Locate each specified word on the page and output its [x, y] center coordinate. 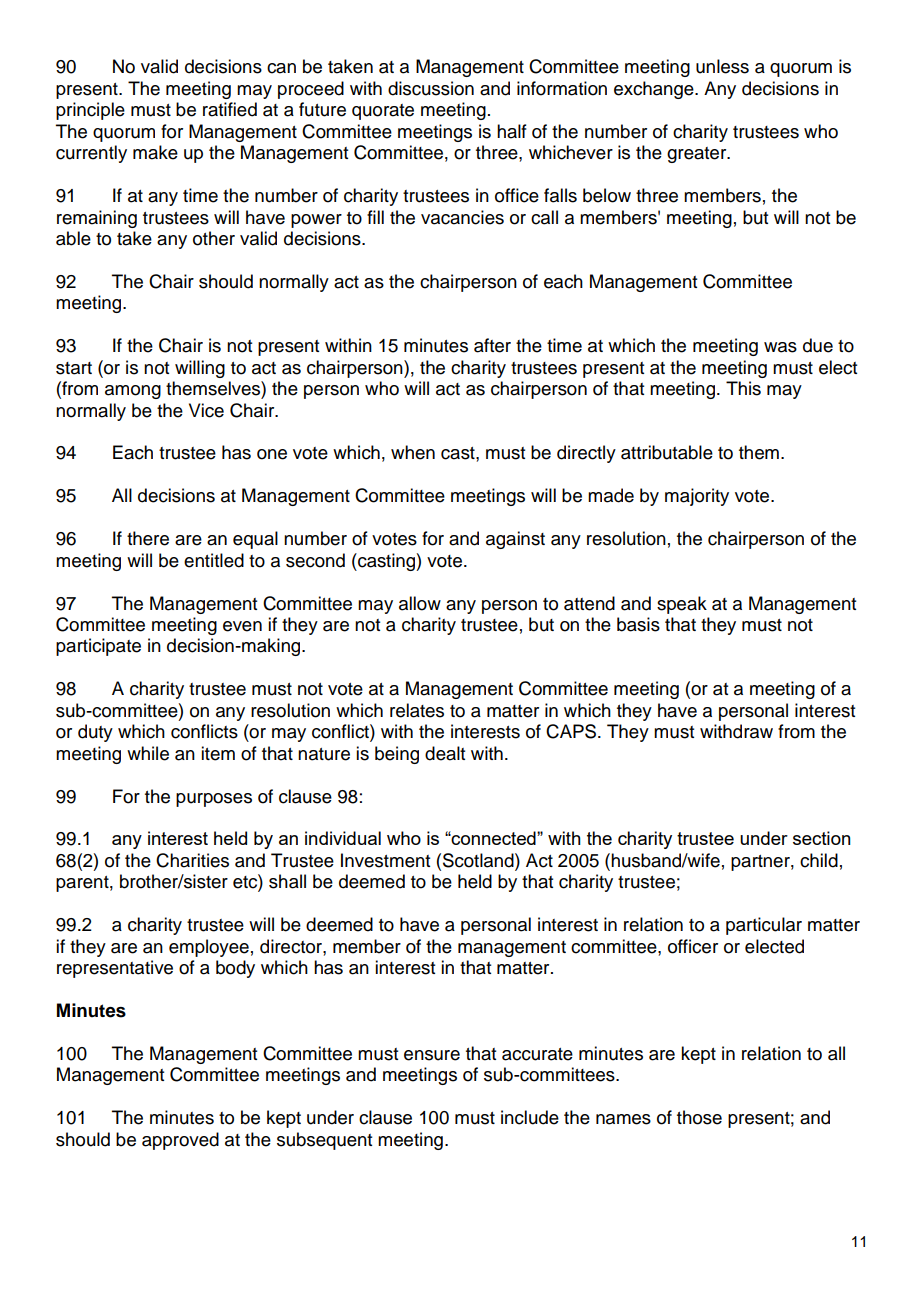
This [743, 388]
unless [722, 66]
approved [180, 1141]
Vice [206, 410]
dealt [445, 753]
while [148, 753]
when [413, 452]
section [822, 838]
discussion [431, 88]
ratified [230, 109]
